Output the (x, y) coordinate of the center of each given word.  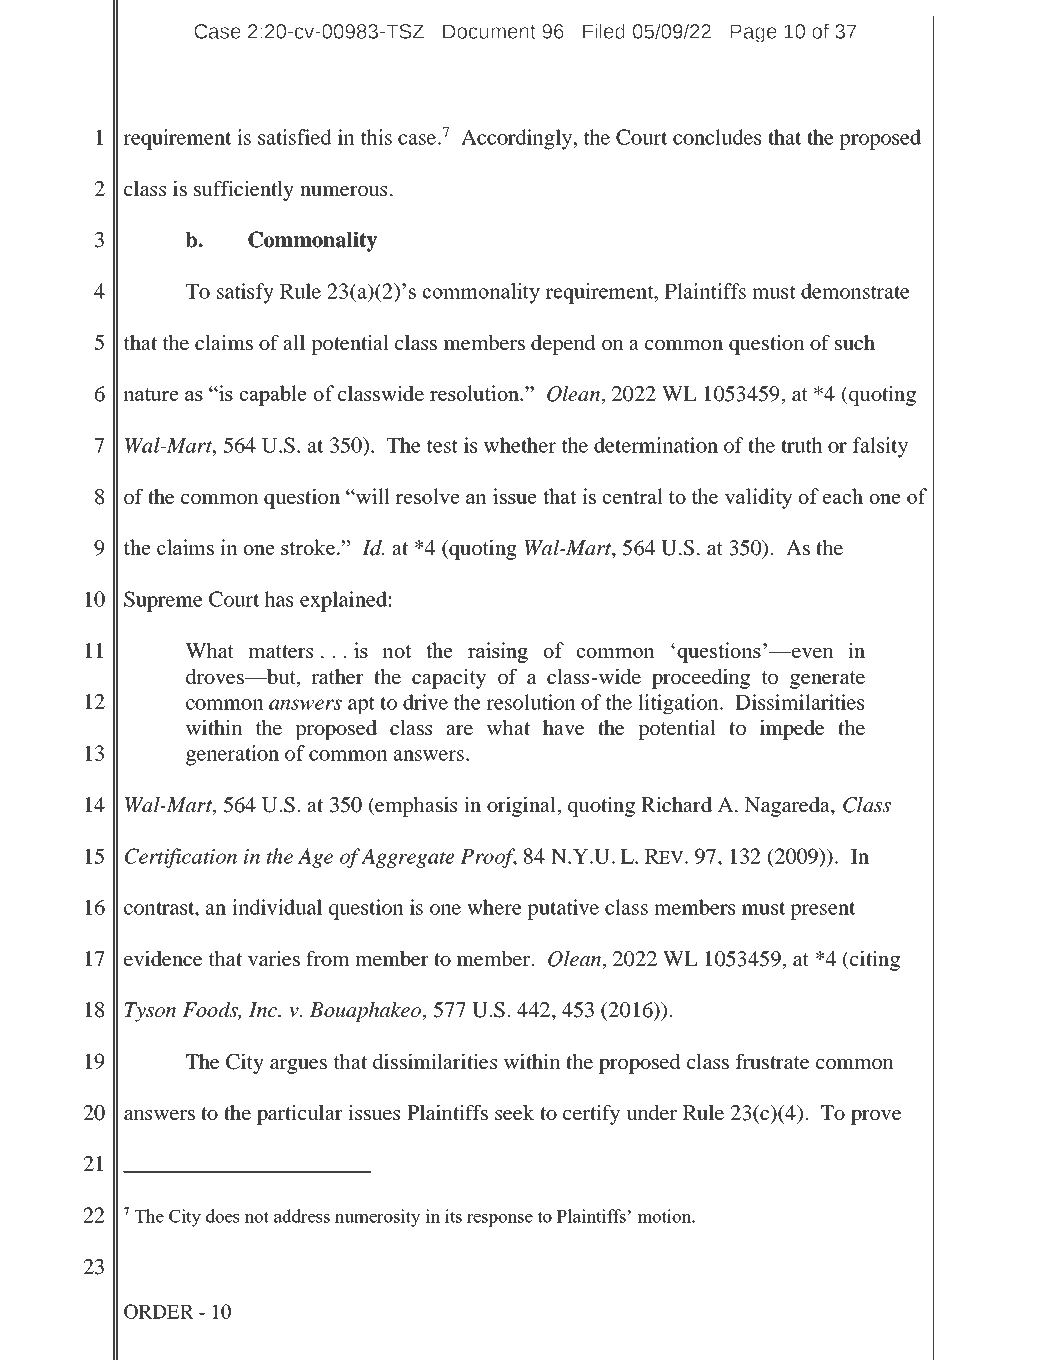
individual (277, 907)
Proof (488, 858)
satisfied (295, 137)
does (222, 1216)
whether (520, 445)
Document (489, 31)
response (500, 1220)
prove (876, 1117)
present (822, 910)
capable (273, 395)
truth (802, 445)
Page (753, 33)
